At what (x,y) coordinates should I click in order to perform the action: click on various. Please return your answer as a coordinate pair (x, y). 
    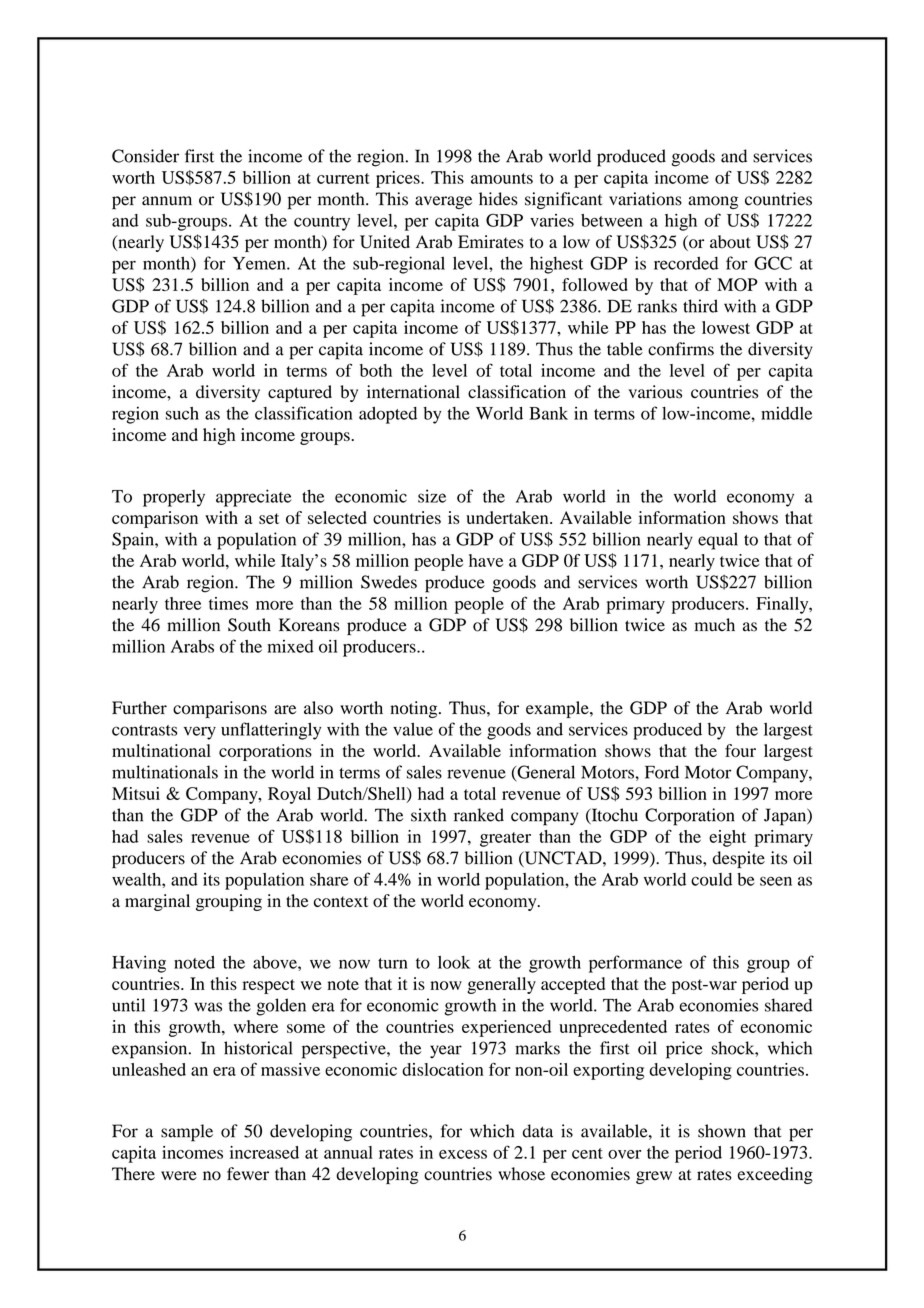
    Looking at the image, I should click on (655, 392).
